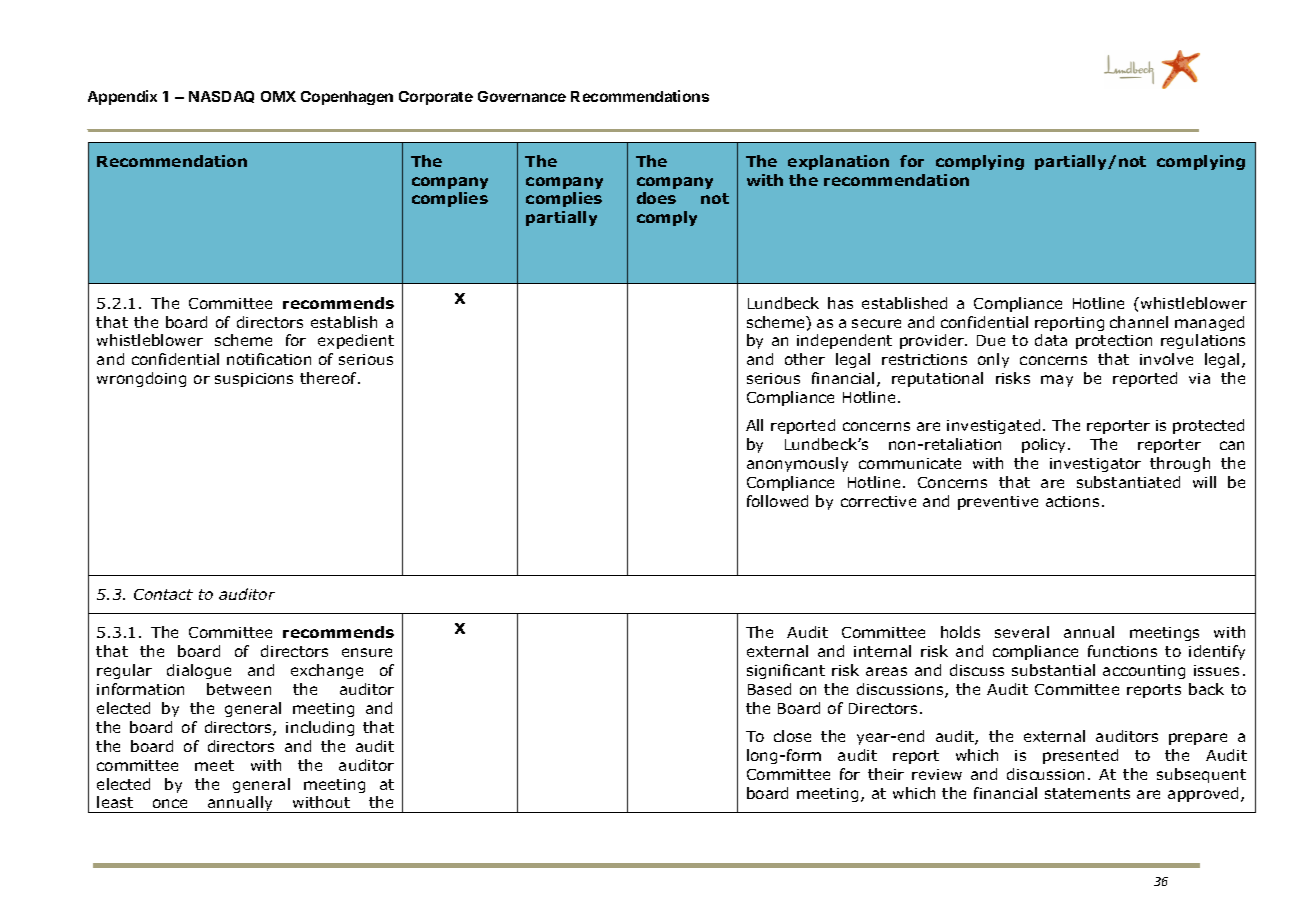 The width and height of the screenshot is (1308, 924). Describe the element at coordinates (792, 736) in the screenshot. I see `close` at that location.
